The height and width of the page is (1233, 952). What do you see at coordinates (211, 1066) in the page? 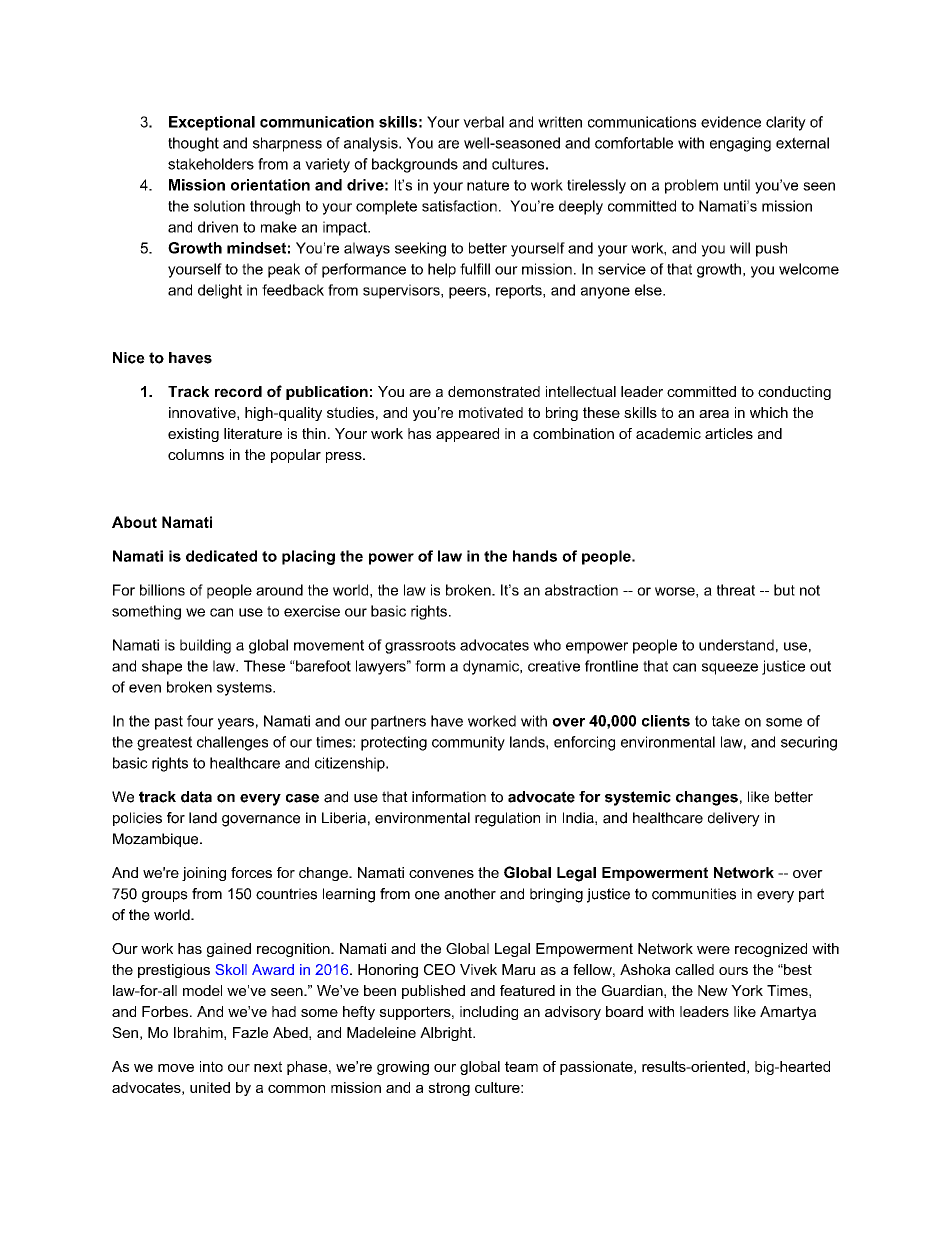
I see `into` at bounding box center [211, 1066].
